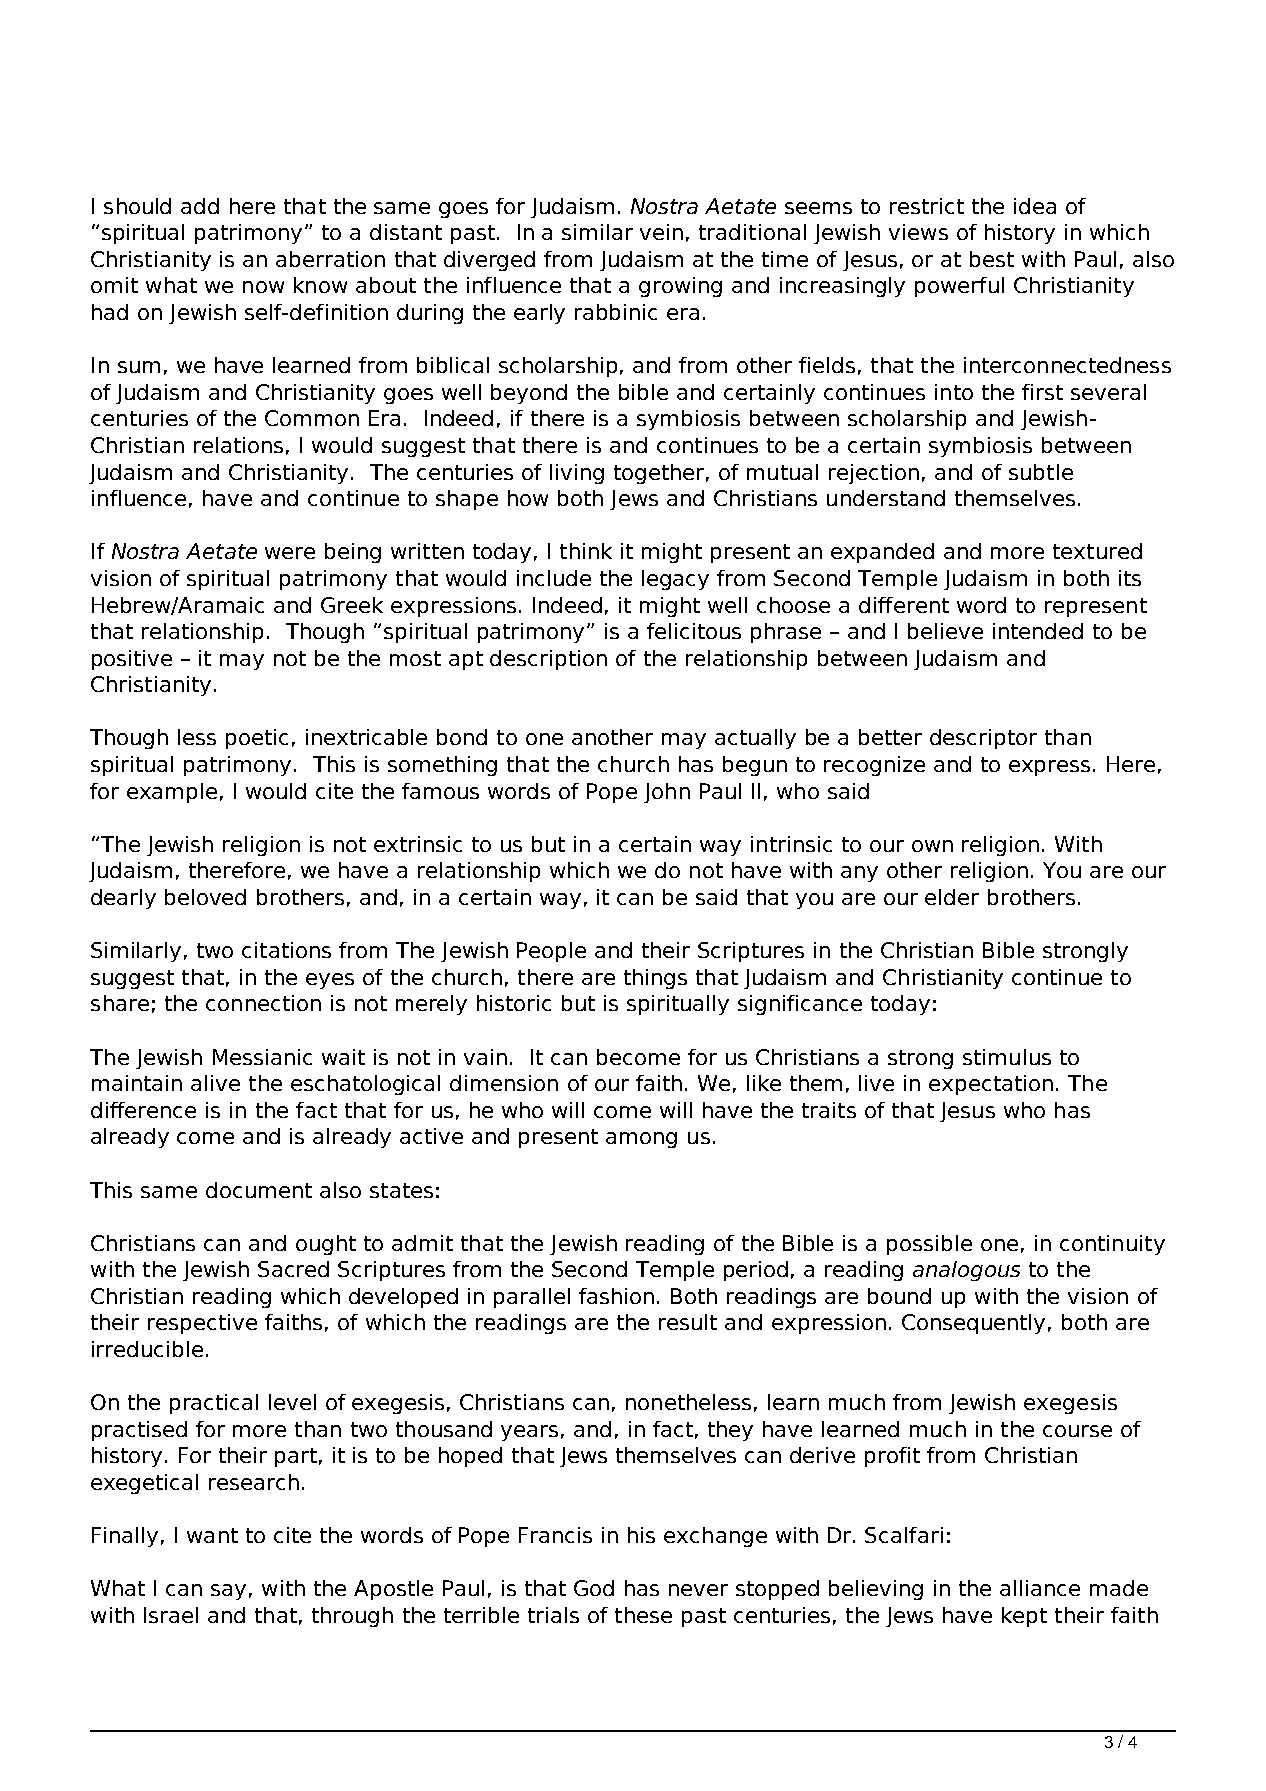 The image size is (1266, 1791). Describe the element at coordinates (200, 206) in the image. I see `add` at that location.
